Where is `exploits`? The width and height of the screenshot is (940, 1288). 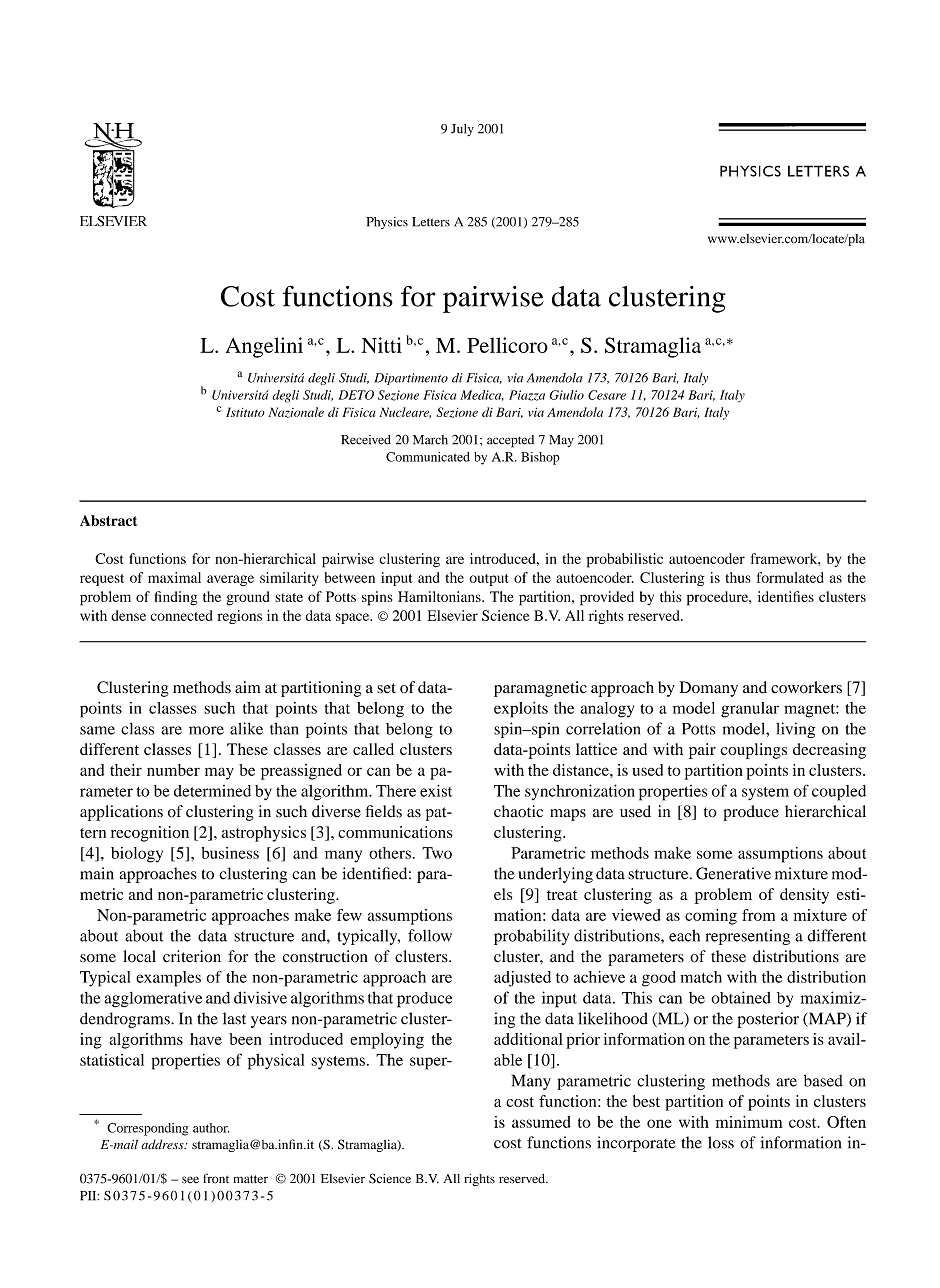 exploits is located at coordinates (521, 710).
